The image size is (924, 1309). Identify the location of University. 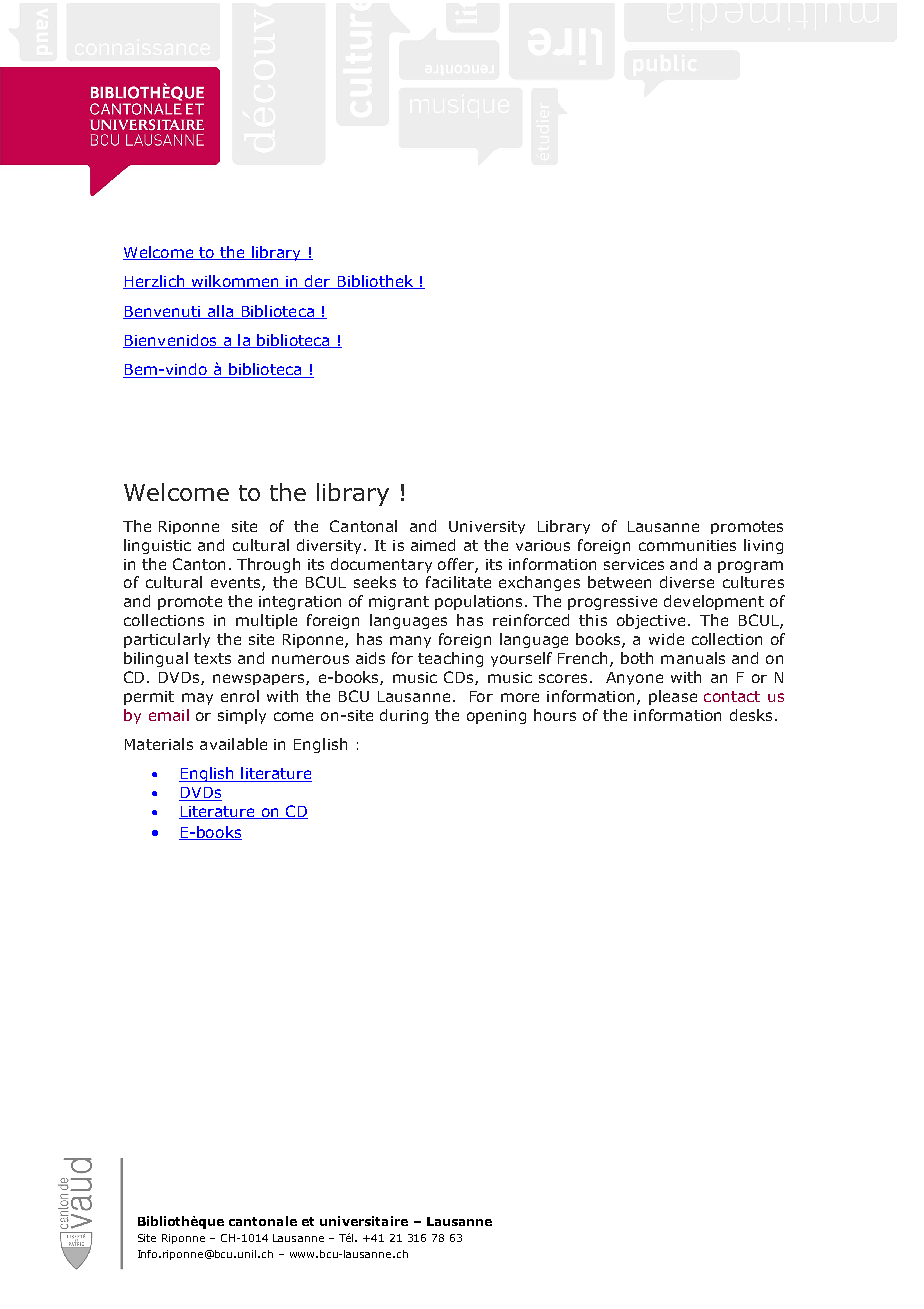
(487, 527).
